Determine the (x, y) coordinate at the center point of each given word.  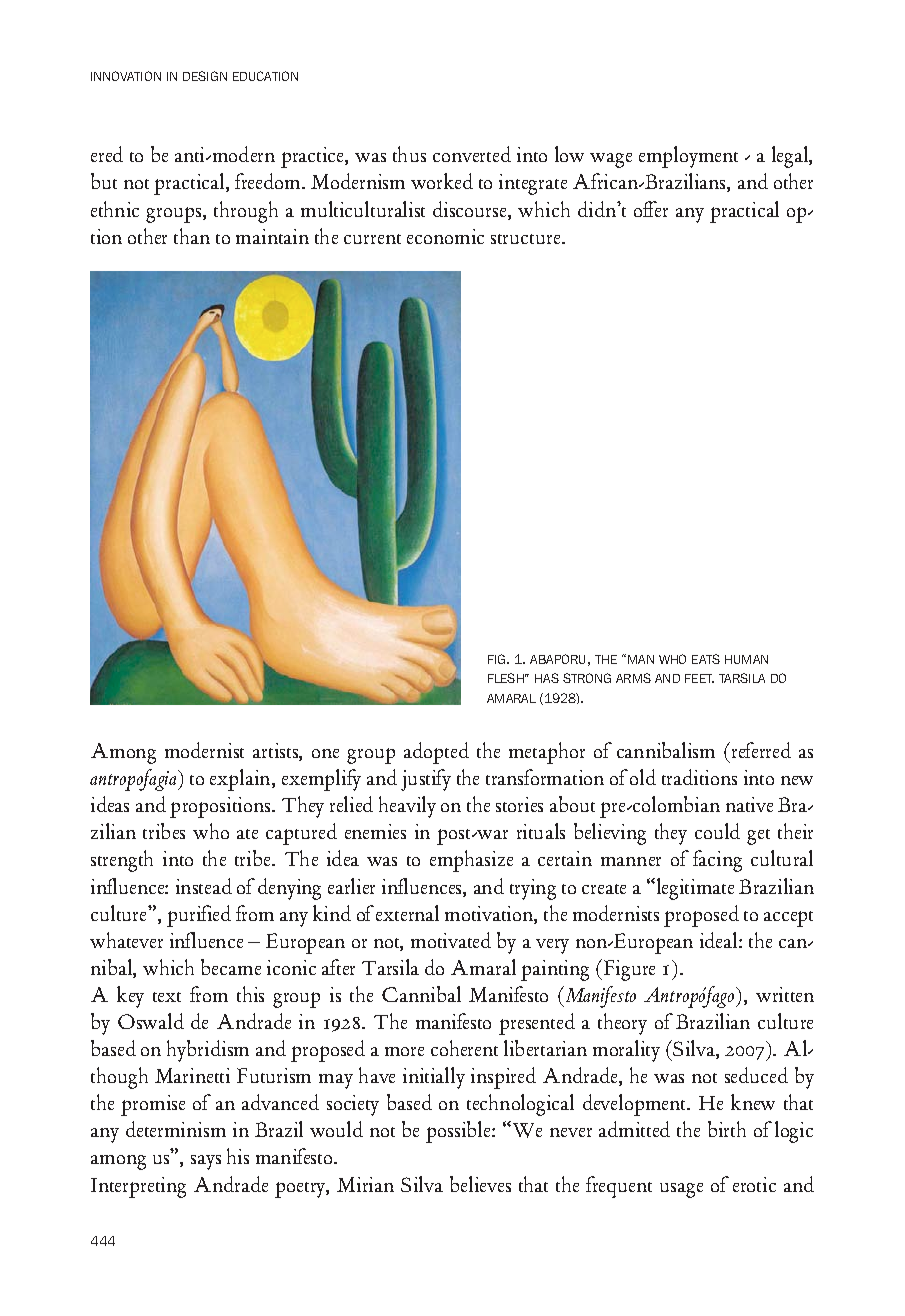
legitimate (694, 889)
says (206, 1162)
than (192, 236)
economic (445, 236)
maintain (272, 236)
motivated (451, 940)
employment (688, 157)
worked (442, 181)
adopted (436, 753)
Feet (699, 678)
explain (241, 780)
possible (459, 1132)
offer (651, 209)
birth (727, 1129)
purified (199, 916)
